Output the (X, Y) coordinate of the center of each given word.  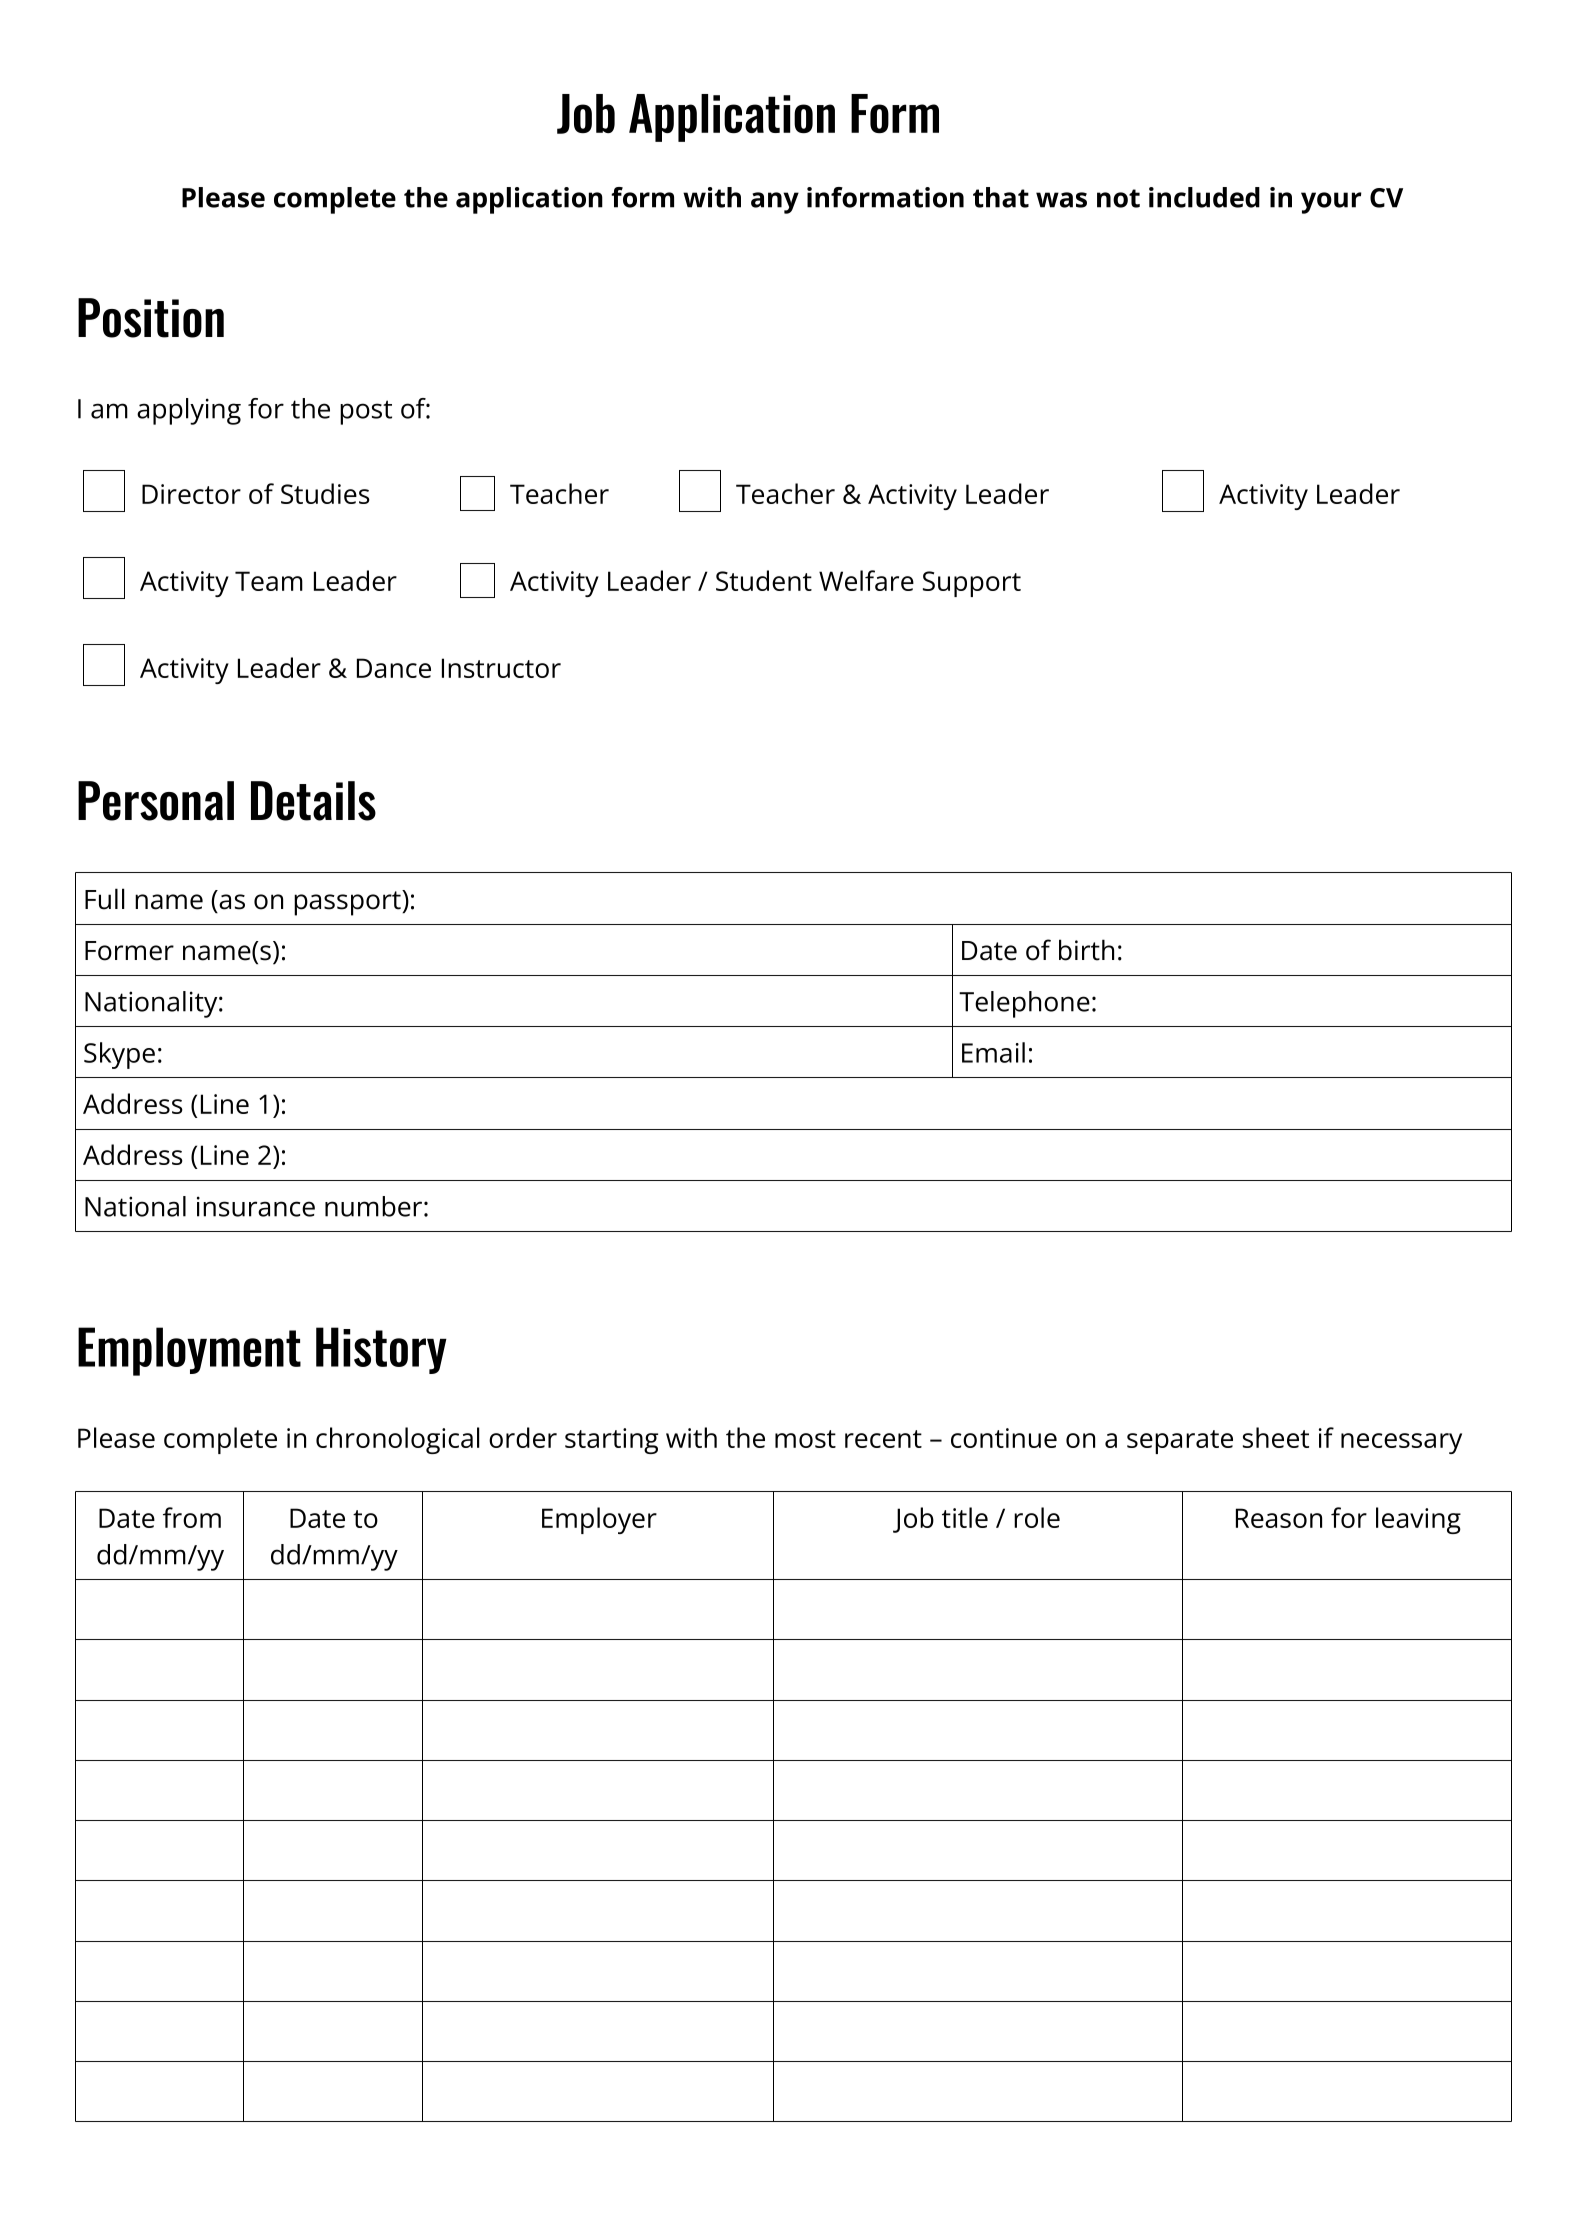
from (192, 1517)
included (1204, 197)
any (775, 203)
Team (269, 581)
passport (348, 903)
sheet (1276, 1437)
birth (1086, 950)
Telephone (1024, 1004)
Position (151, 318)
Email (993, 1052)
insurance (256, 1206)
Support (972, 584)
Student (764, 580)
